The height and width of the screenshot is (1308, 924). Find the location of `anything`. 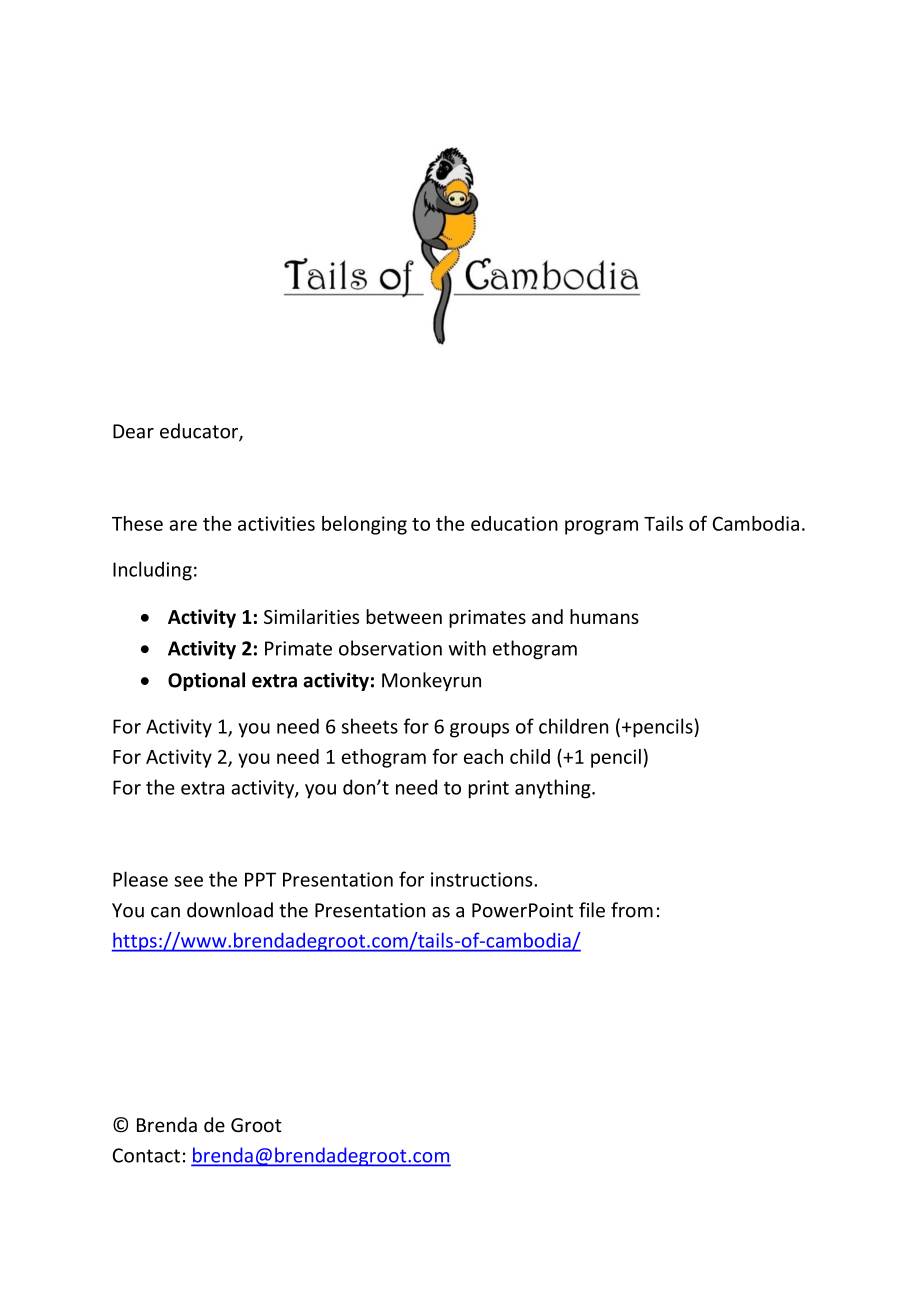

anything is located at coordinates (554, 789).
